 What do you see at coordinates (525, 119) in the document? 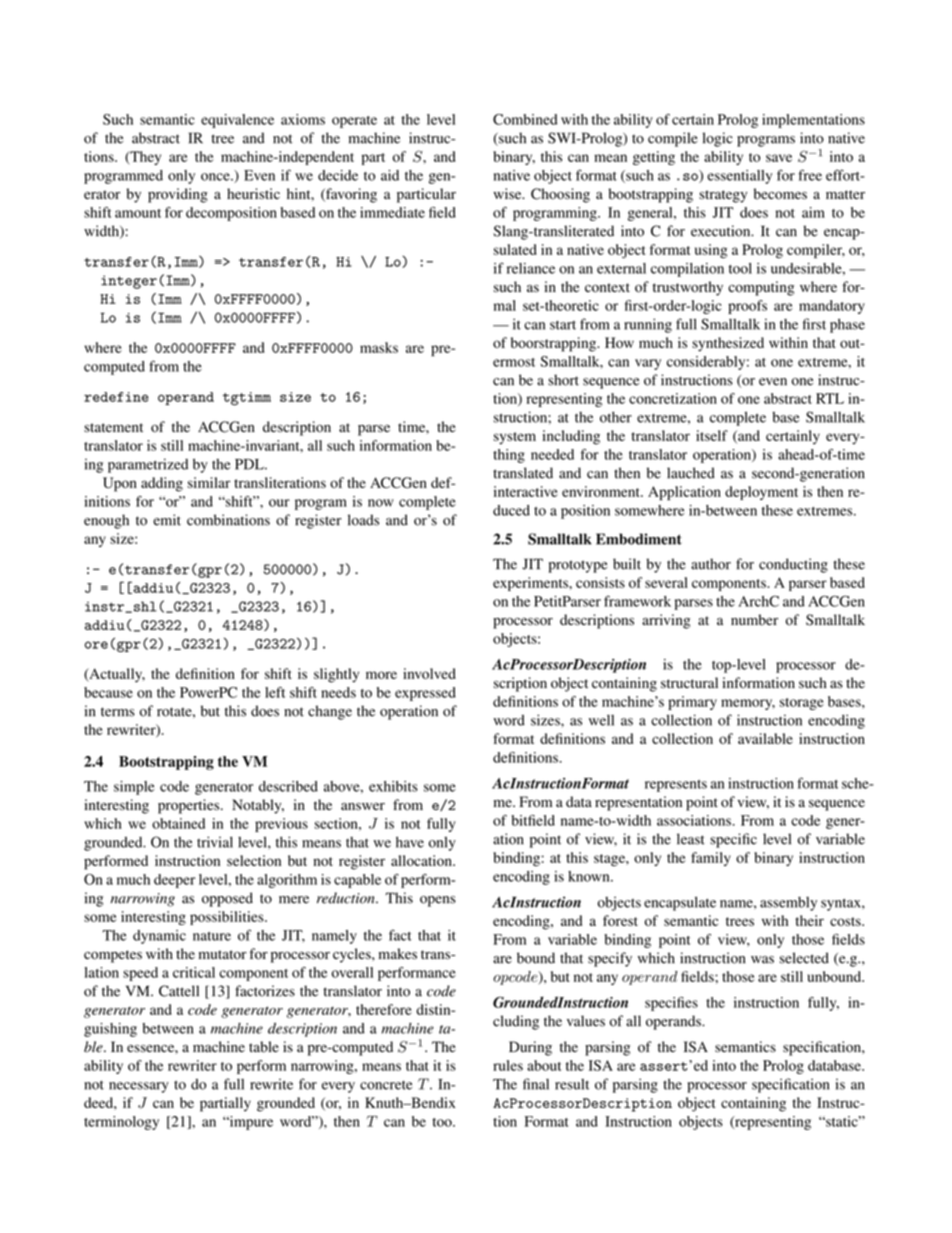
I see `Combined` at bounding box center [525, 119].
